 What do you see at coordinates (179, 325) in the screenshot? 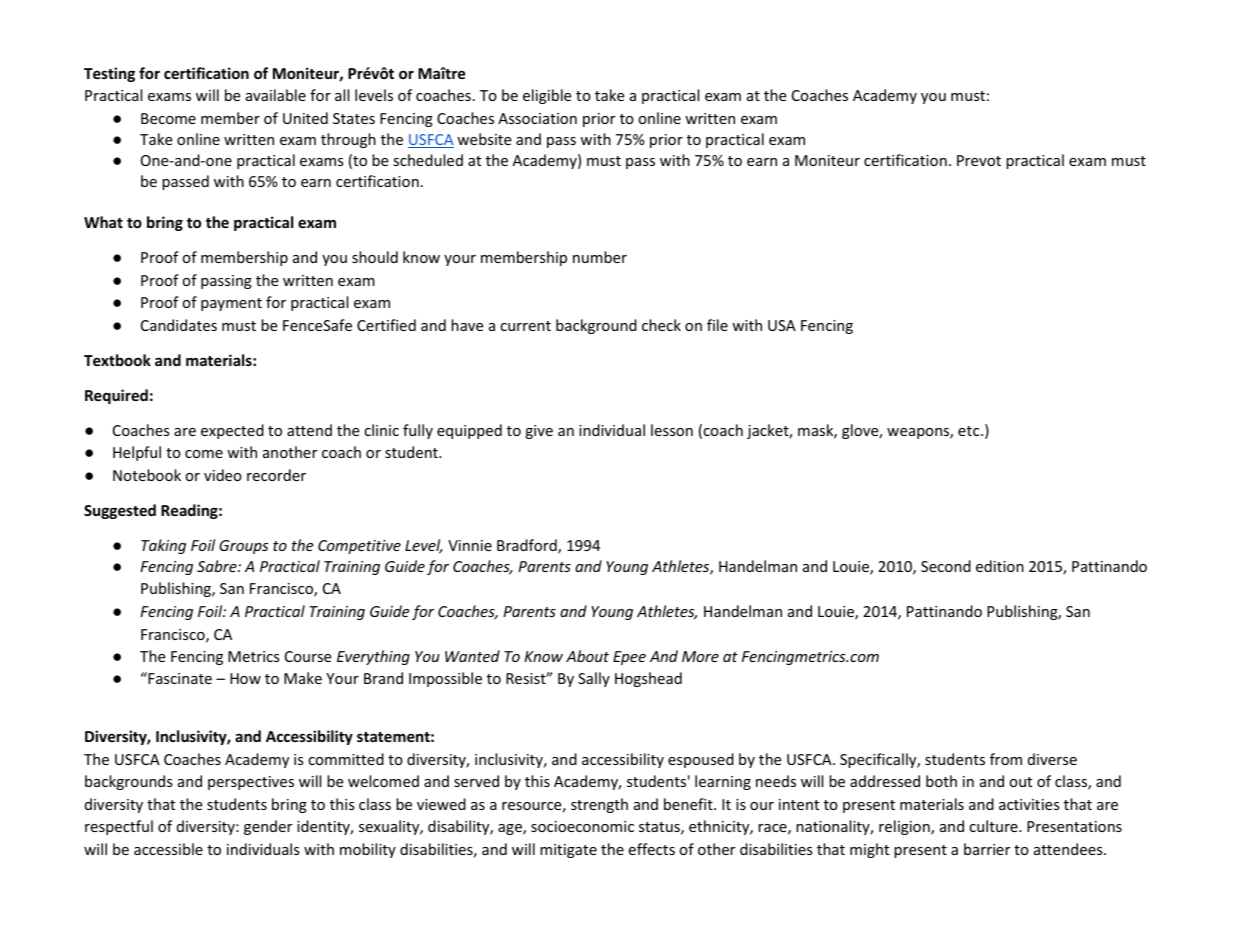
I see `Candidates` at bounding box center [179, 325].
